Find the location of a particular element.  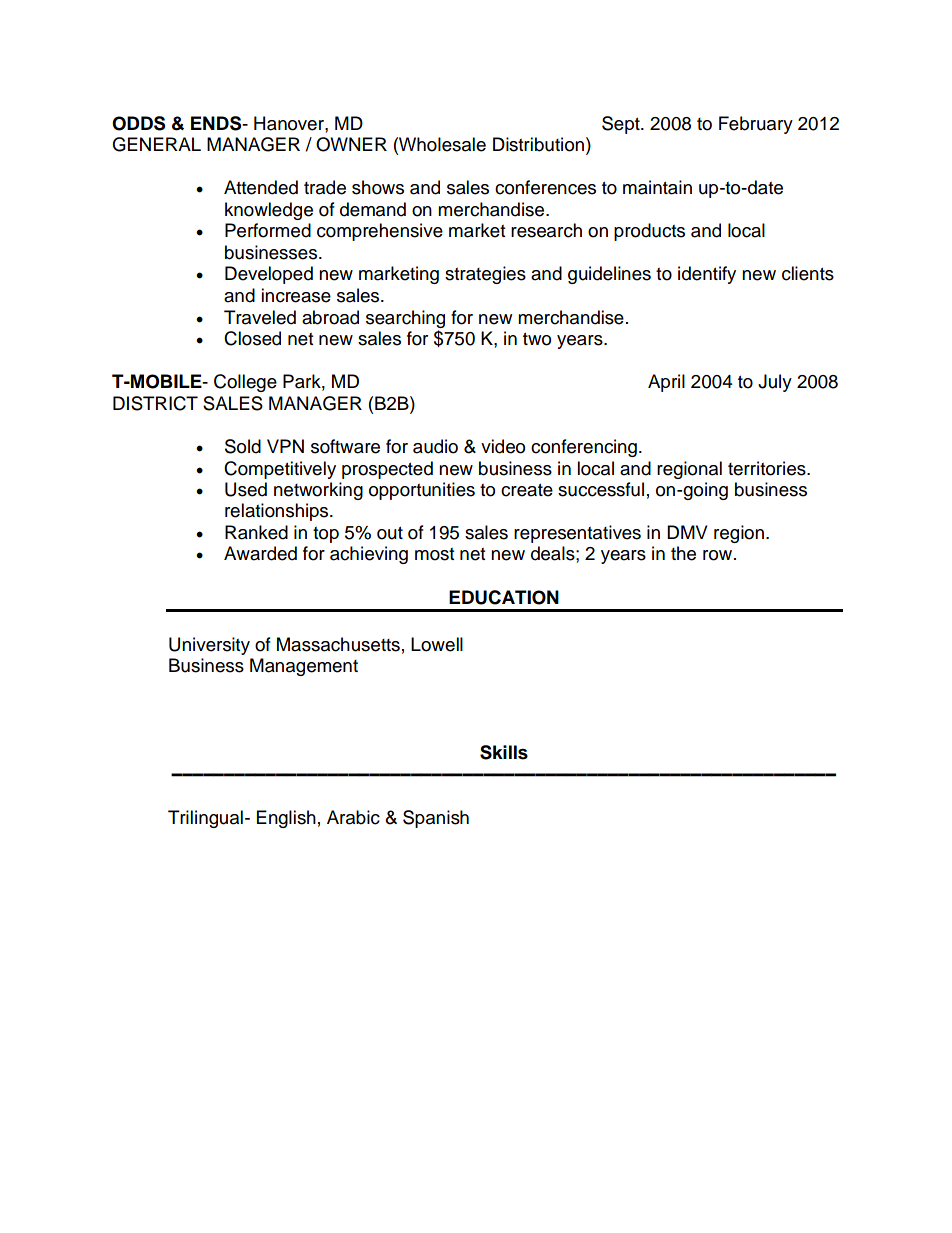

EDUCATION is located at coordinates (504, 597).
